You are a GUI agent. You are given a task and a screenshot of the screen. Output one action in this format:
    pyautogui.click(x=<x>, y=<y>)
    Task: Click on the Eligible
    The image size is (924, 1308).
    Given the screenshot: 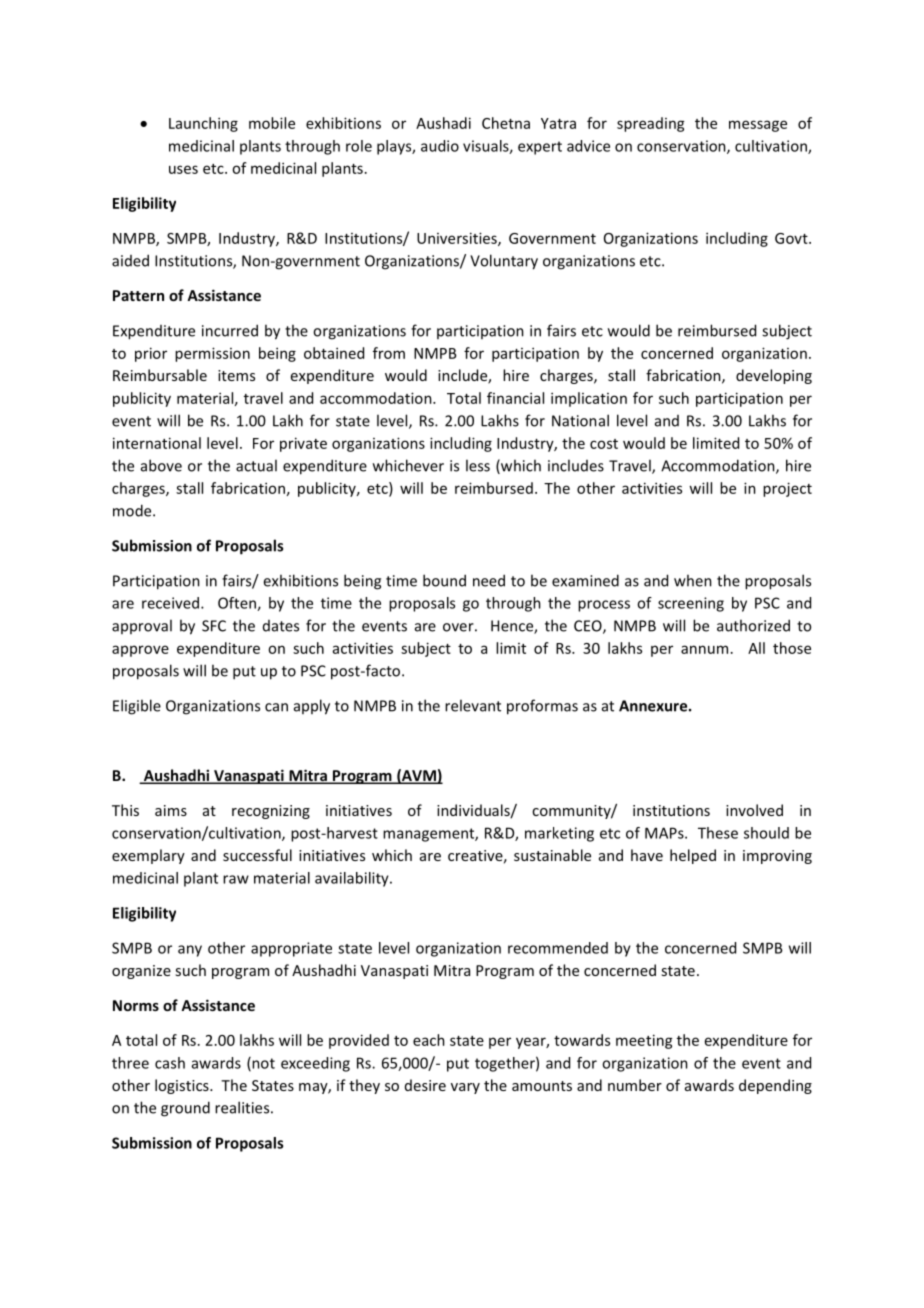 What is the action you would take?
    pyautogui.click(x=137, y=707)
